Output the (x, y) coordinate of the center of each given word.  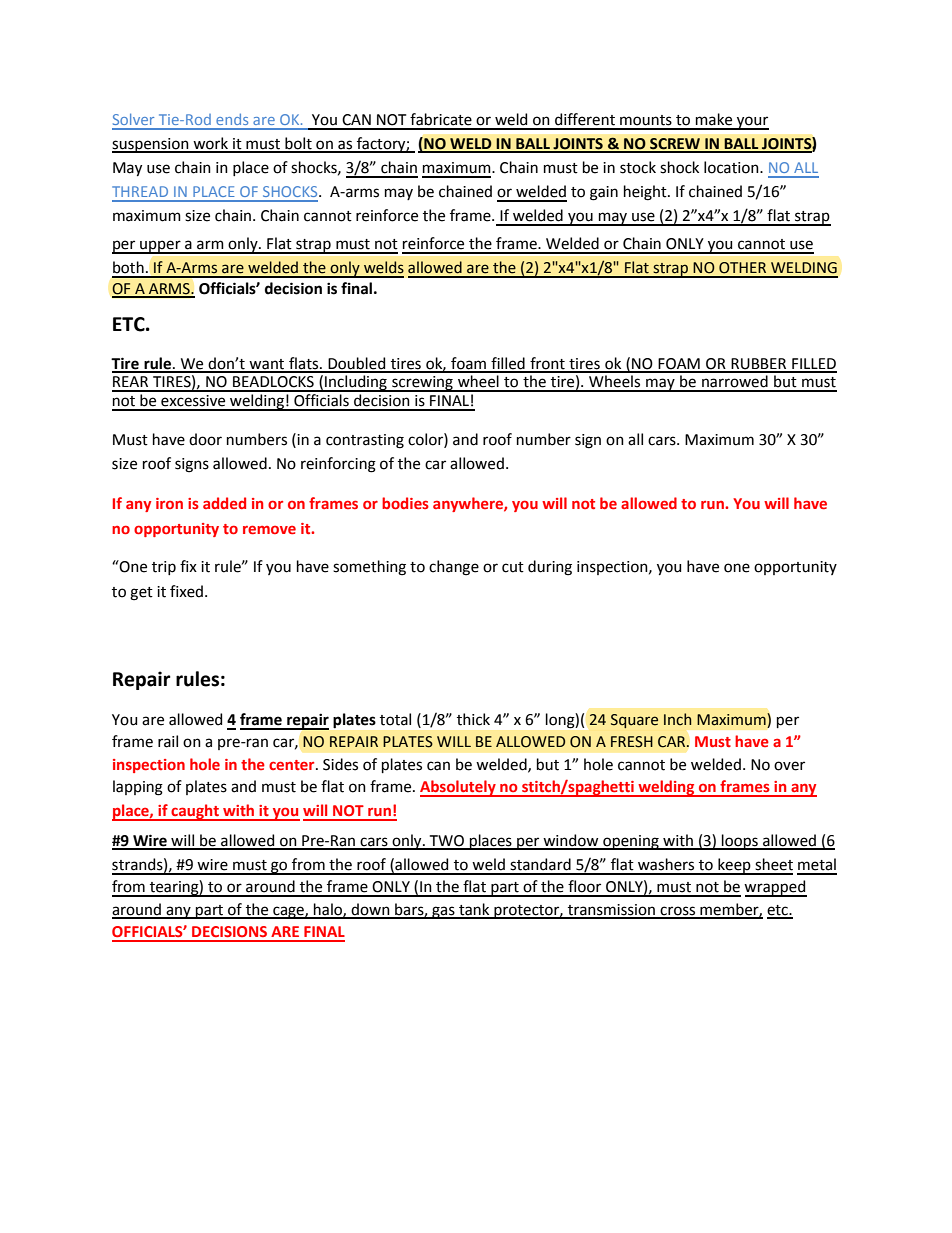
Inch (677, 719)
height (646, 193)
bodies (405, 503)
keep (734, 866)
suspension (151, 145)
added (224, 503)
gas (443, 912)
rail (168, 741)
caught (195, 812)
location (732, 167)
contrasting (365, 441)
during (550, 568)
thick (473, 719)
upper (160, 247)
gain (604, 193)
